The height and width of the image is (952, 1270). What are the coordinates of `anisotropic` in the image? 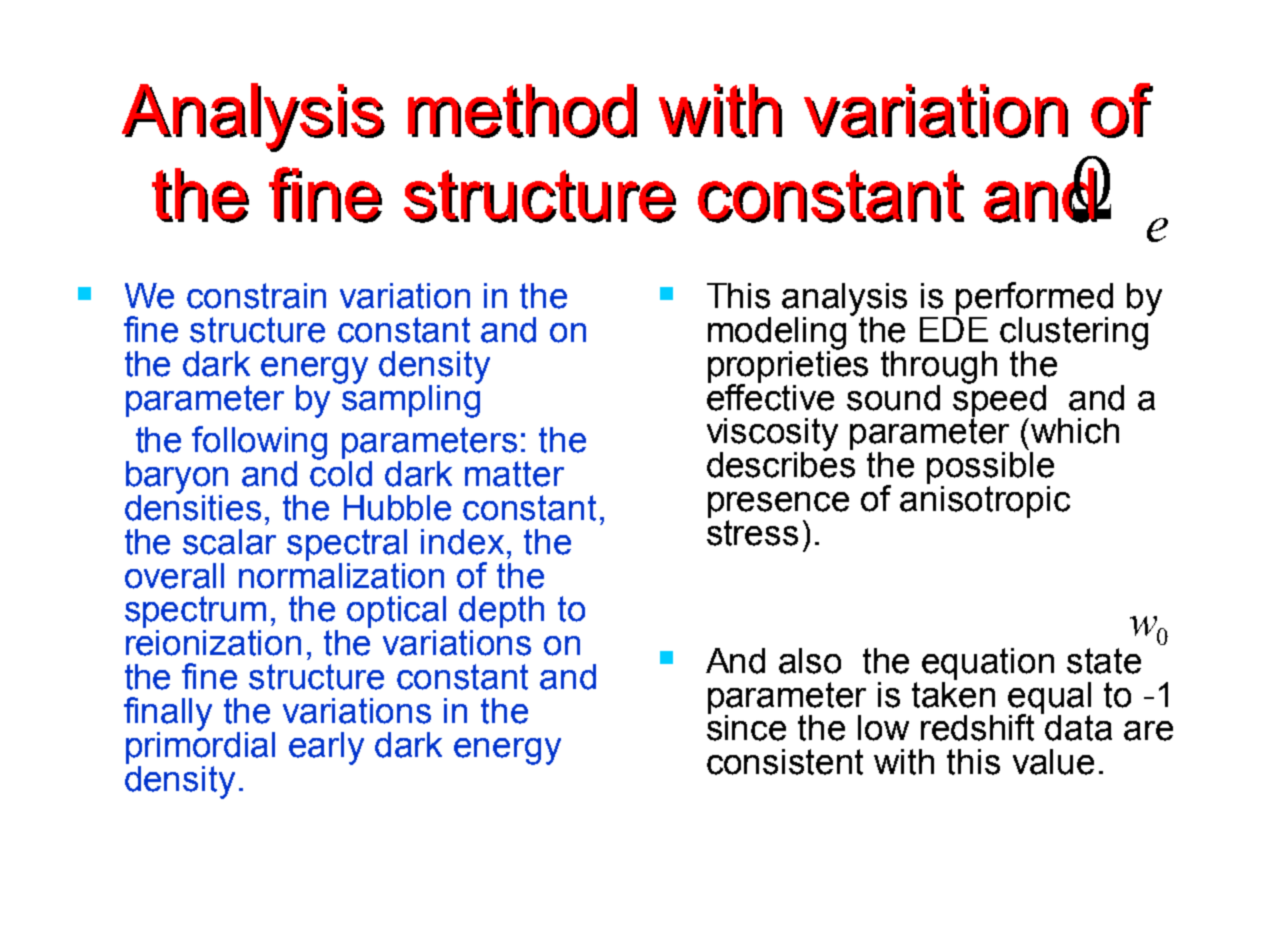 It's located at (985, 500).
